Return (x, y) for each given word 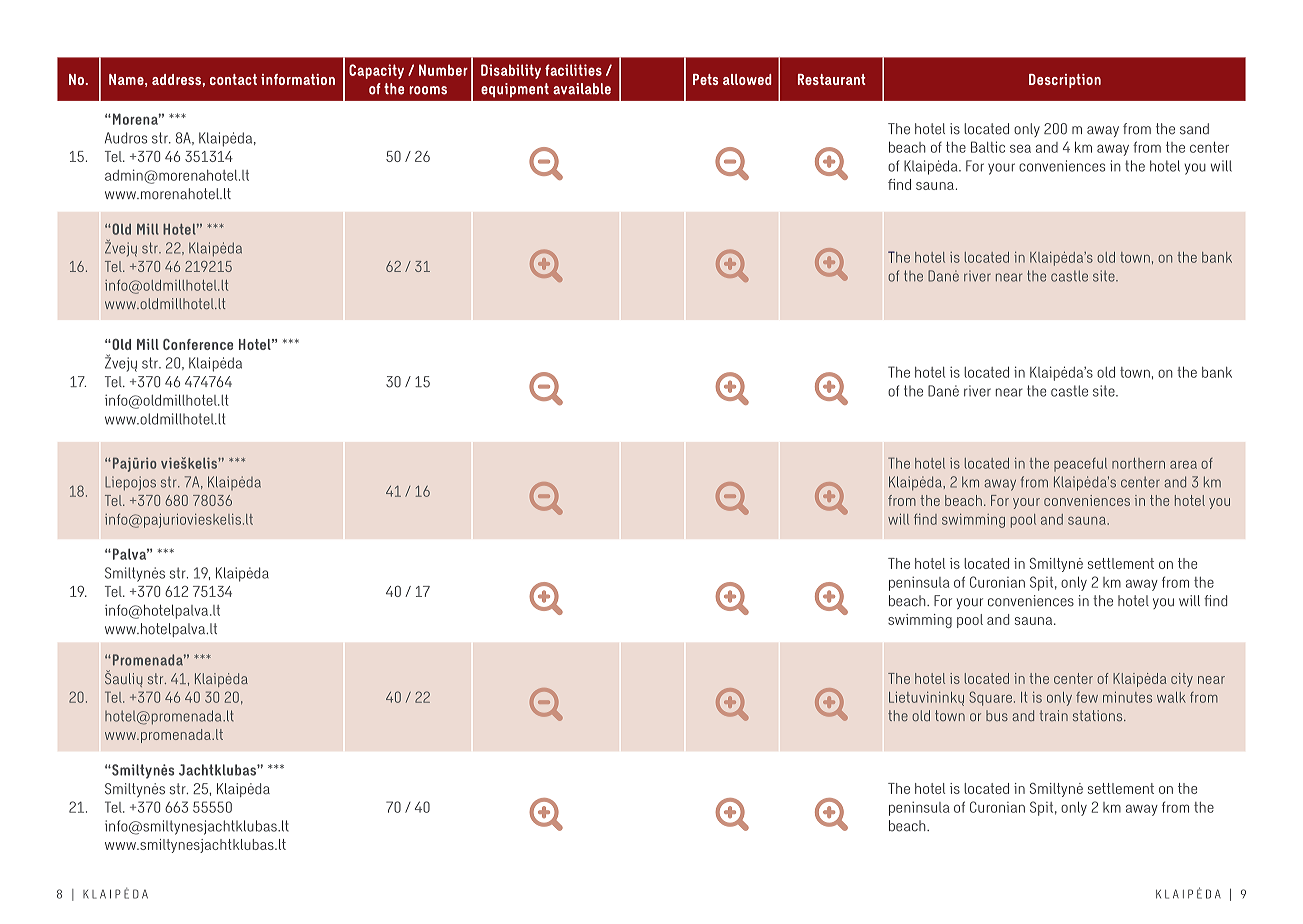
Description (1065, 81)
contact (233, 79)
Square (990, 698)
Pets (706, 79)
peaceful (1080, 465)
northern (1138, 463)
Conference (198, 344)
